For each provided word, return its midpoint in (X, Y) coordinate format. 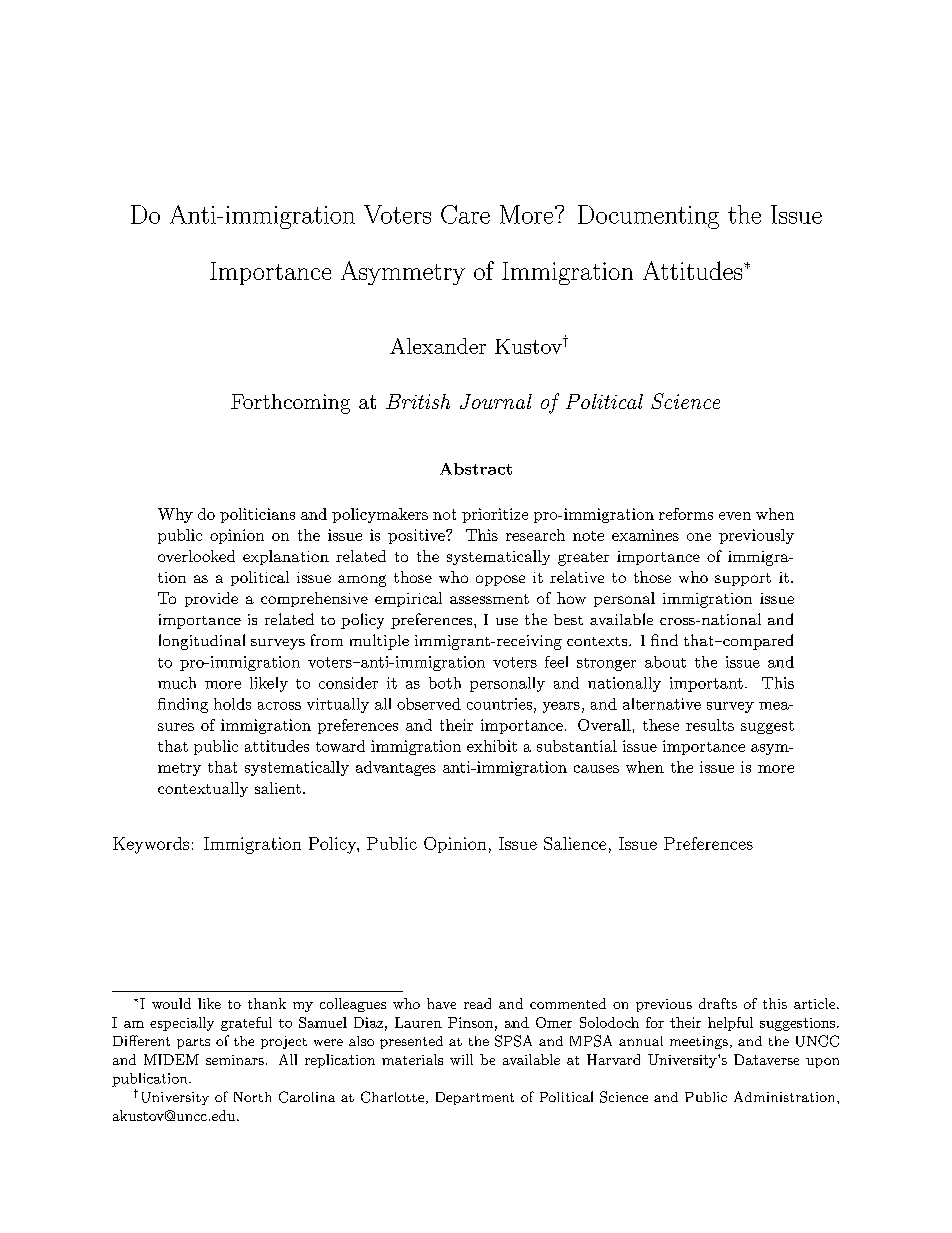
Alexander (438, 346)
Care (465, 214)
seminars (235, 1060)
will (461, 1059)
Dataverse (766, 1059)
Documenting (648, 217)
